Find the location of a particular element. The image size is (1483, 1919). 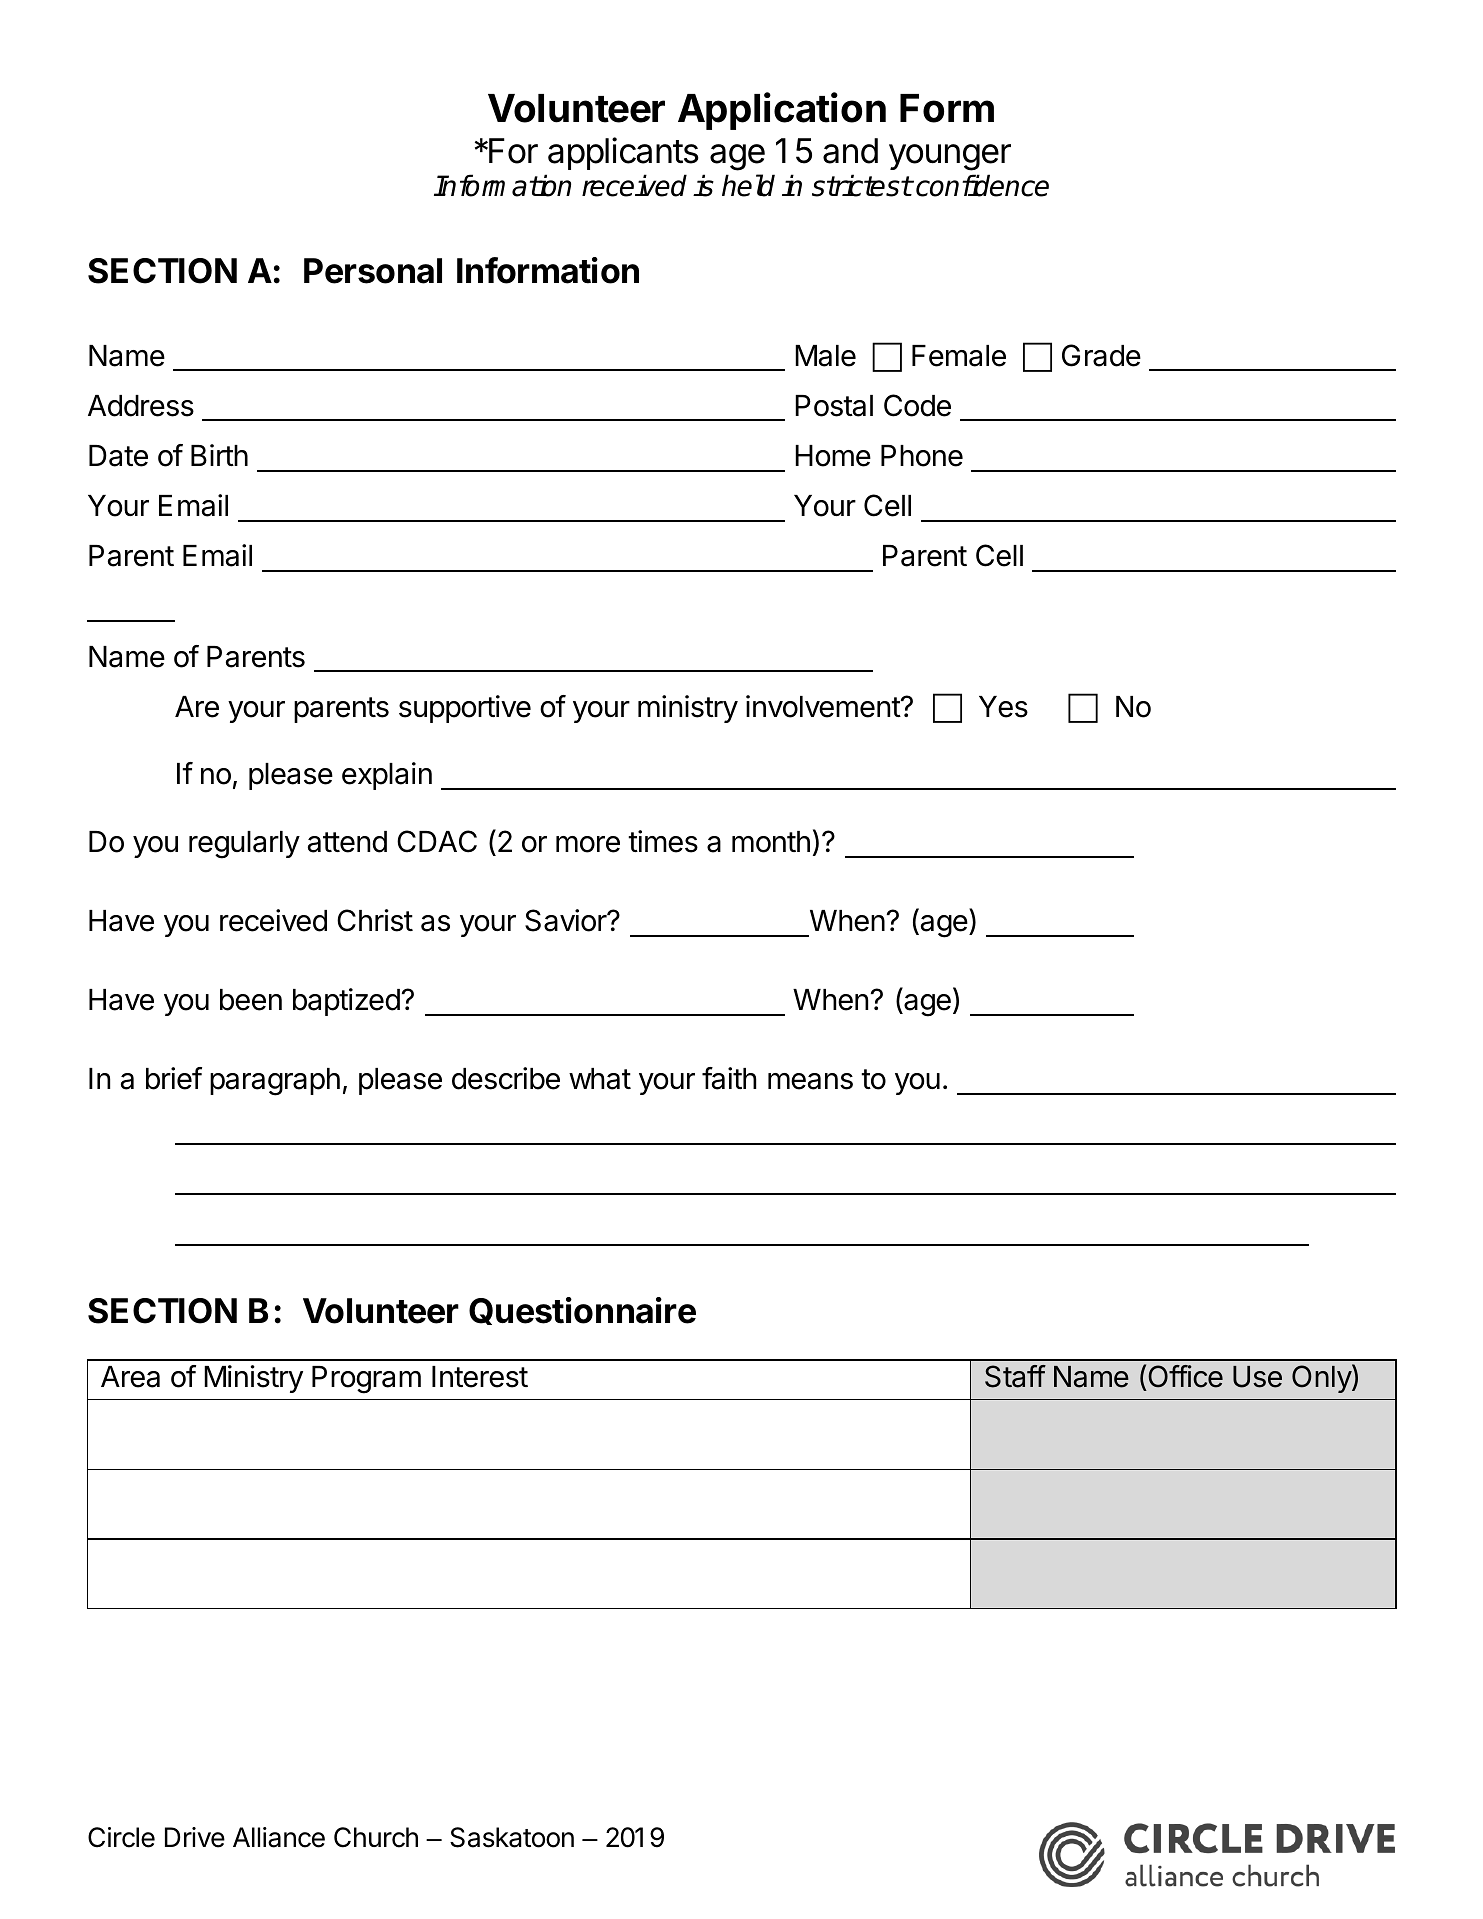

been is located at coordinates (251, 1000).
